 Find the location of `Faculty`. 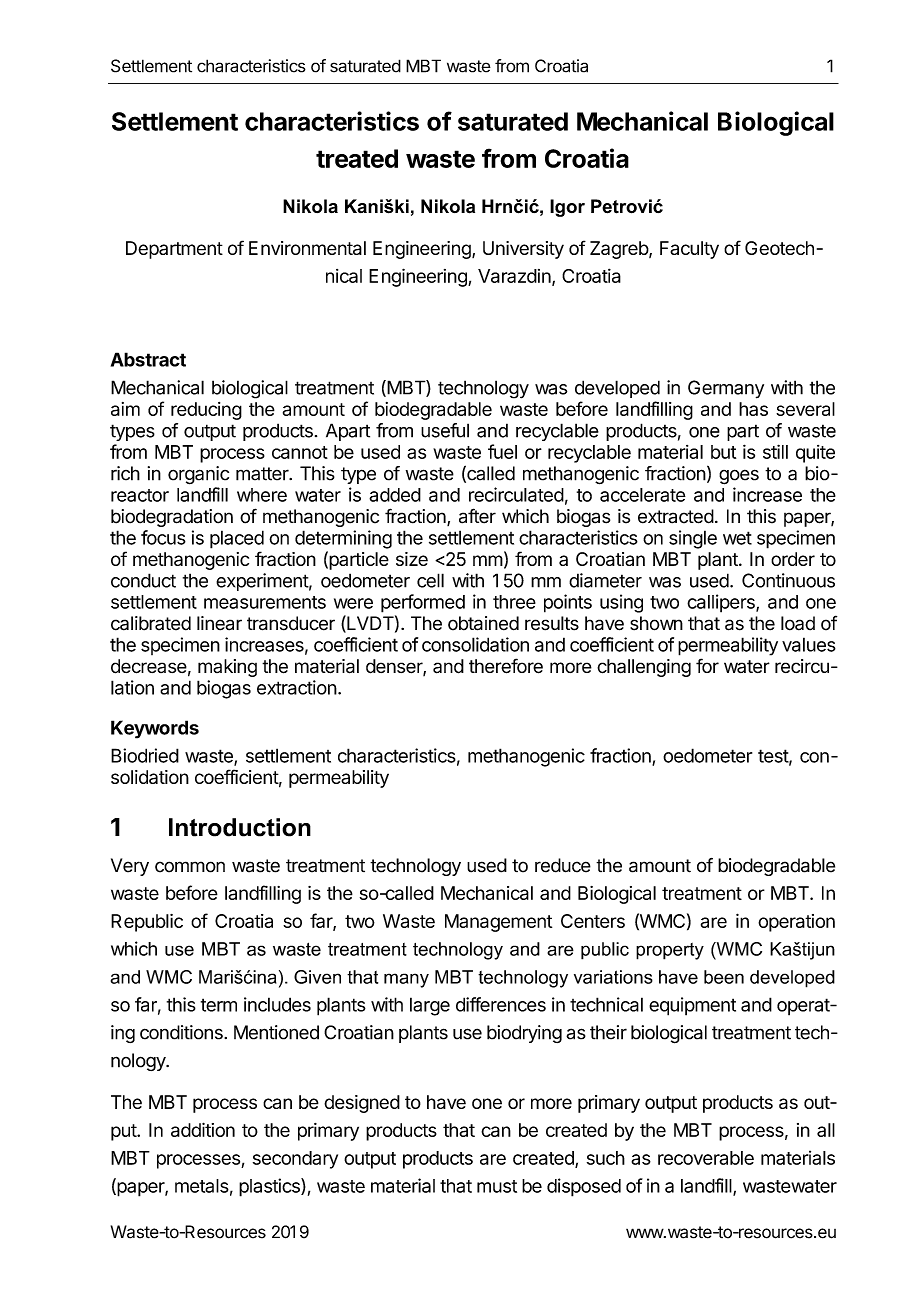

Faculty is located at coordinates (689, 250).
